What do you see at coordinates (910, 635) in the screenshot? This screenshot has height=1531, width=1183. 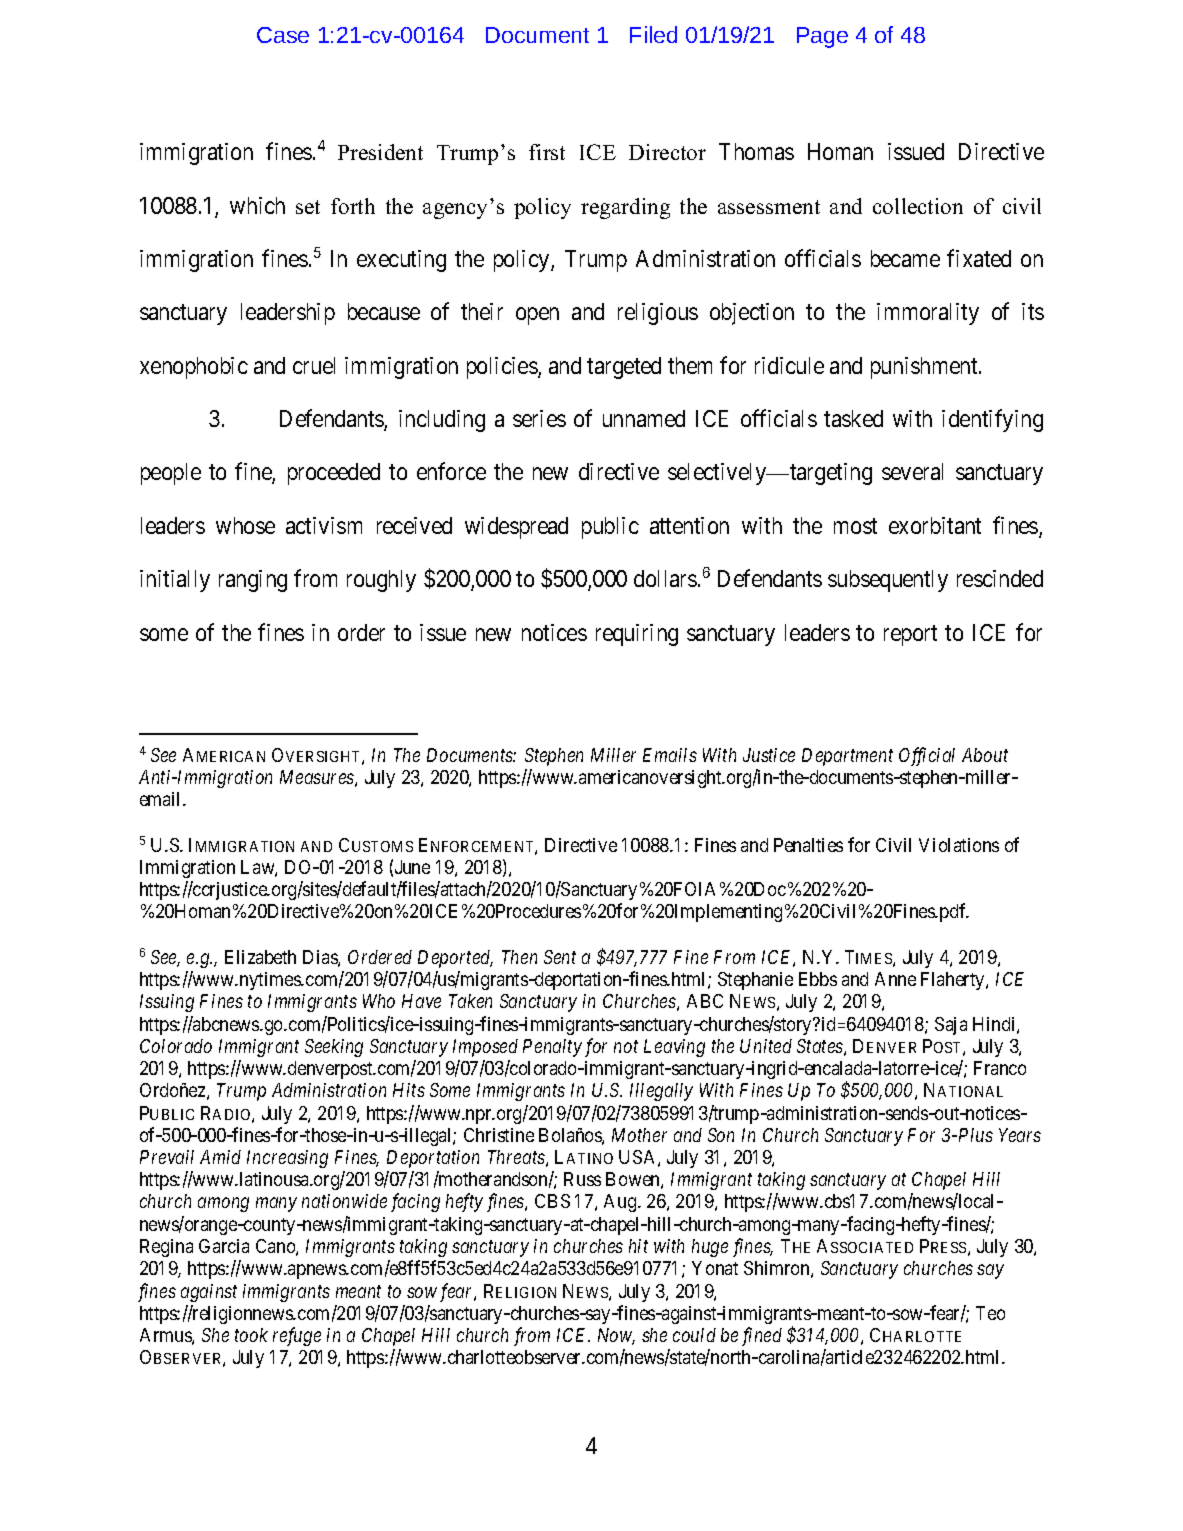 I see `report` at bounding box center [910, 635].
